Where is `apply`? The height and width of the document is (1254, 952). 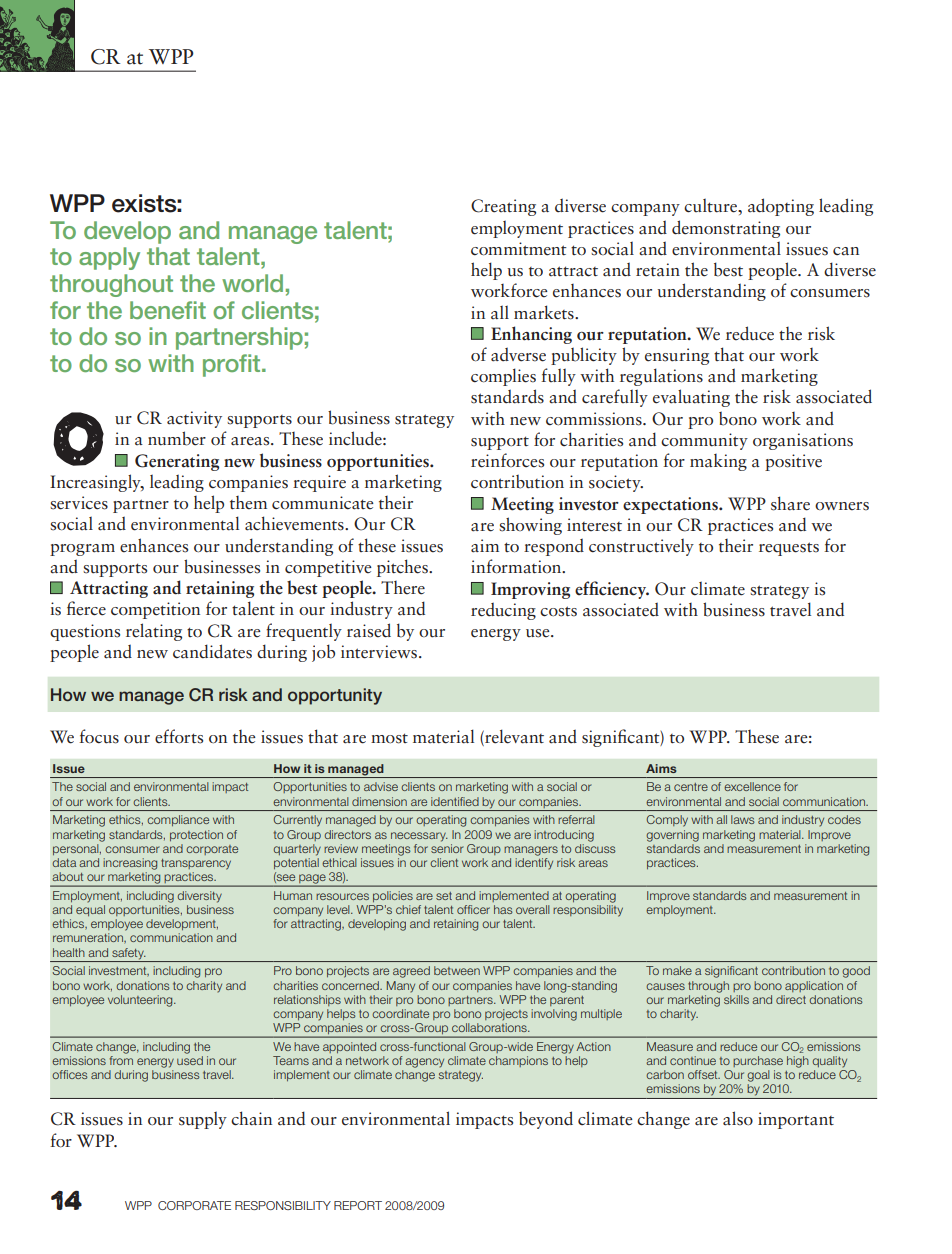 apply is located at coordinates (109, 258).
